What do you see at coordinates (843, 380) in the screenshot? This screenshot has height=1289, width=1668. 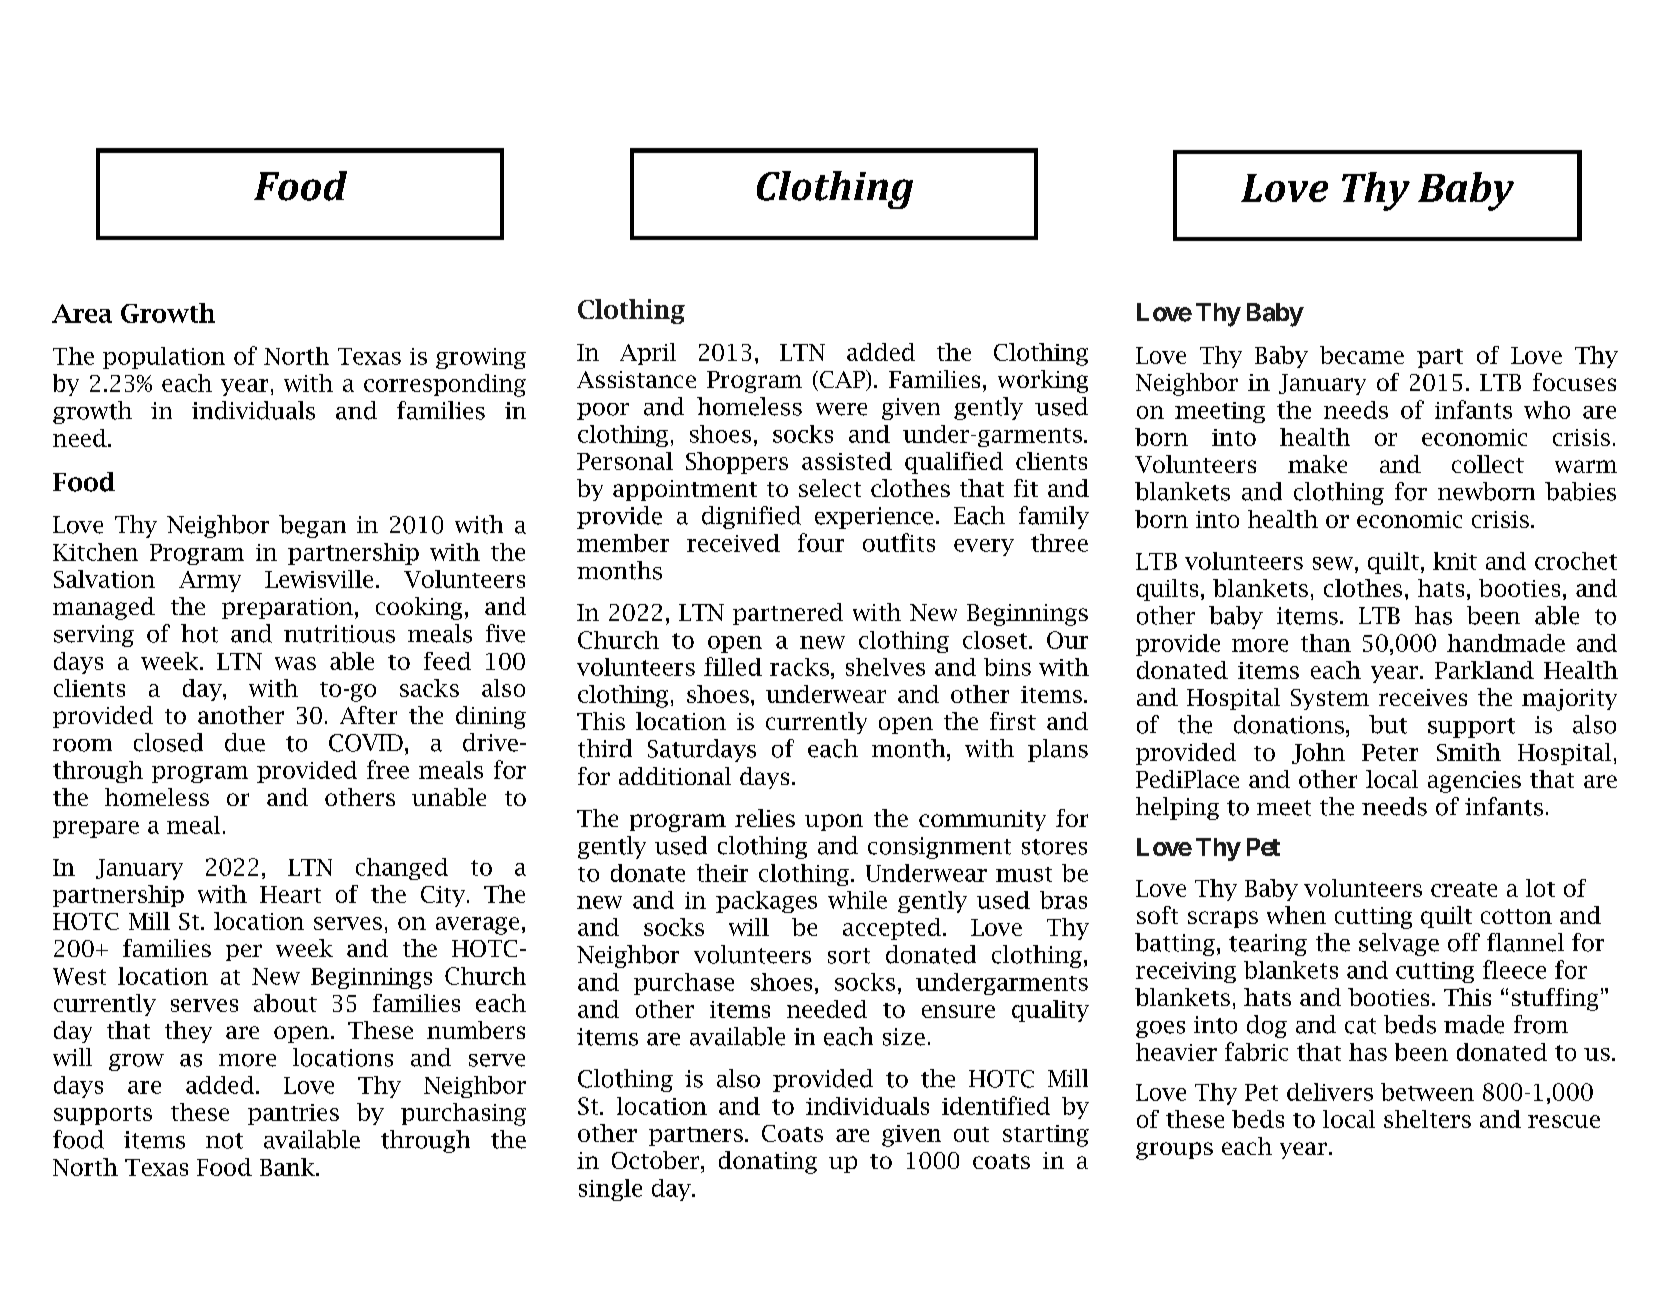 I see `CAP` at bounding box center [843, 380].
